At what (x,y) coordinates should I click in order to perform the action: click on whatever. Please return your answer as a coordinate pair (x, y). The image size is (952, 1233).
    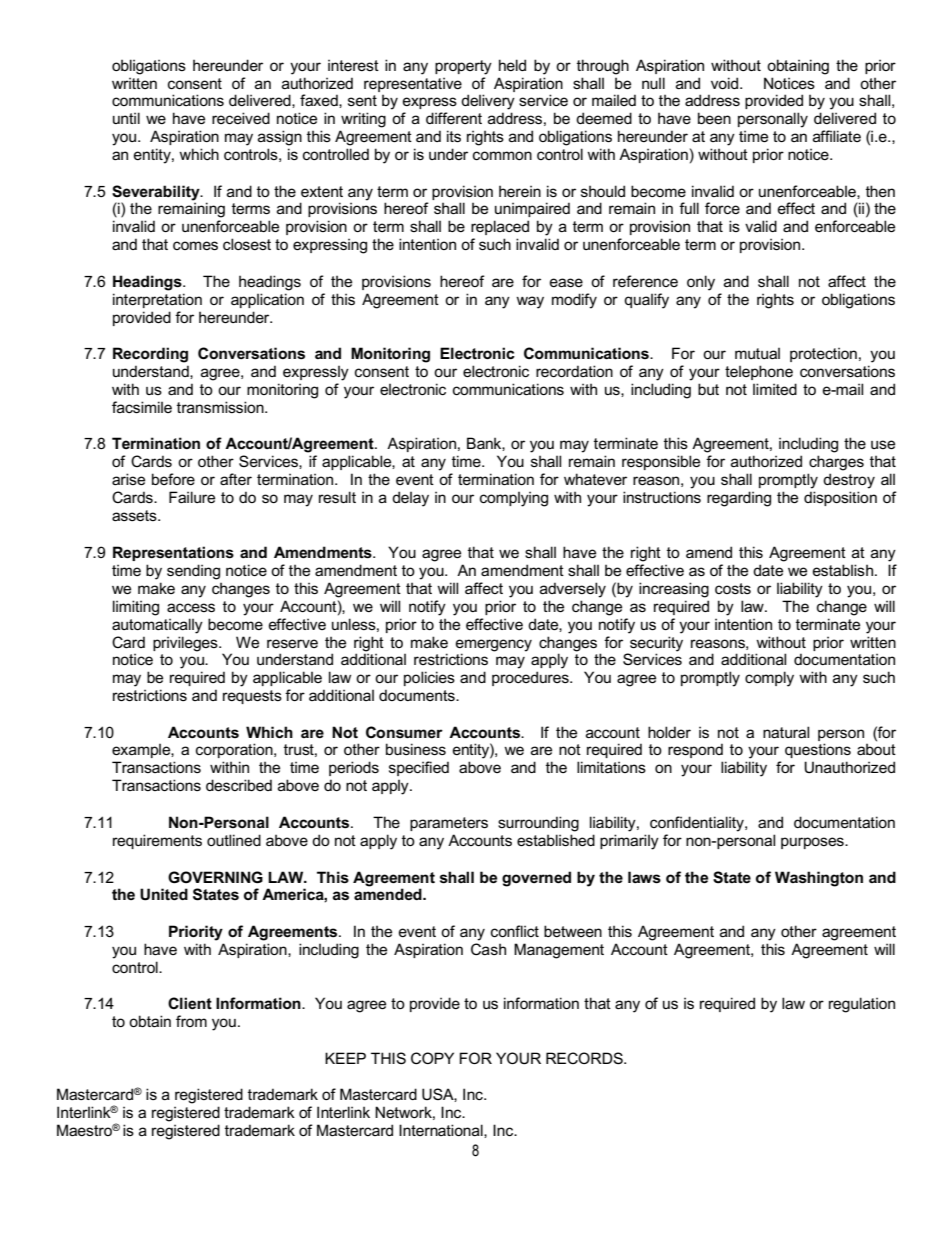
    Looking at the image, I should click on (595, 479).
